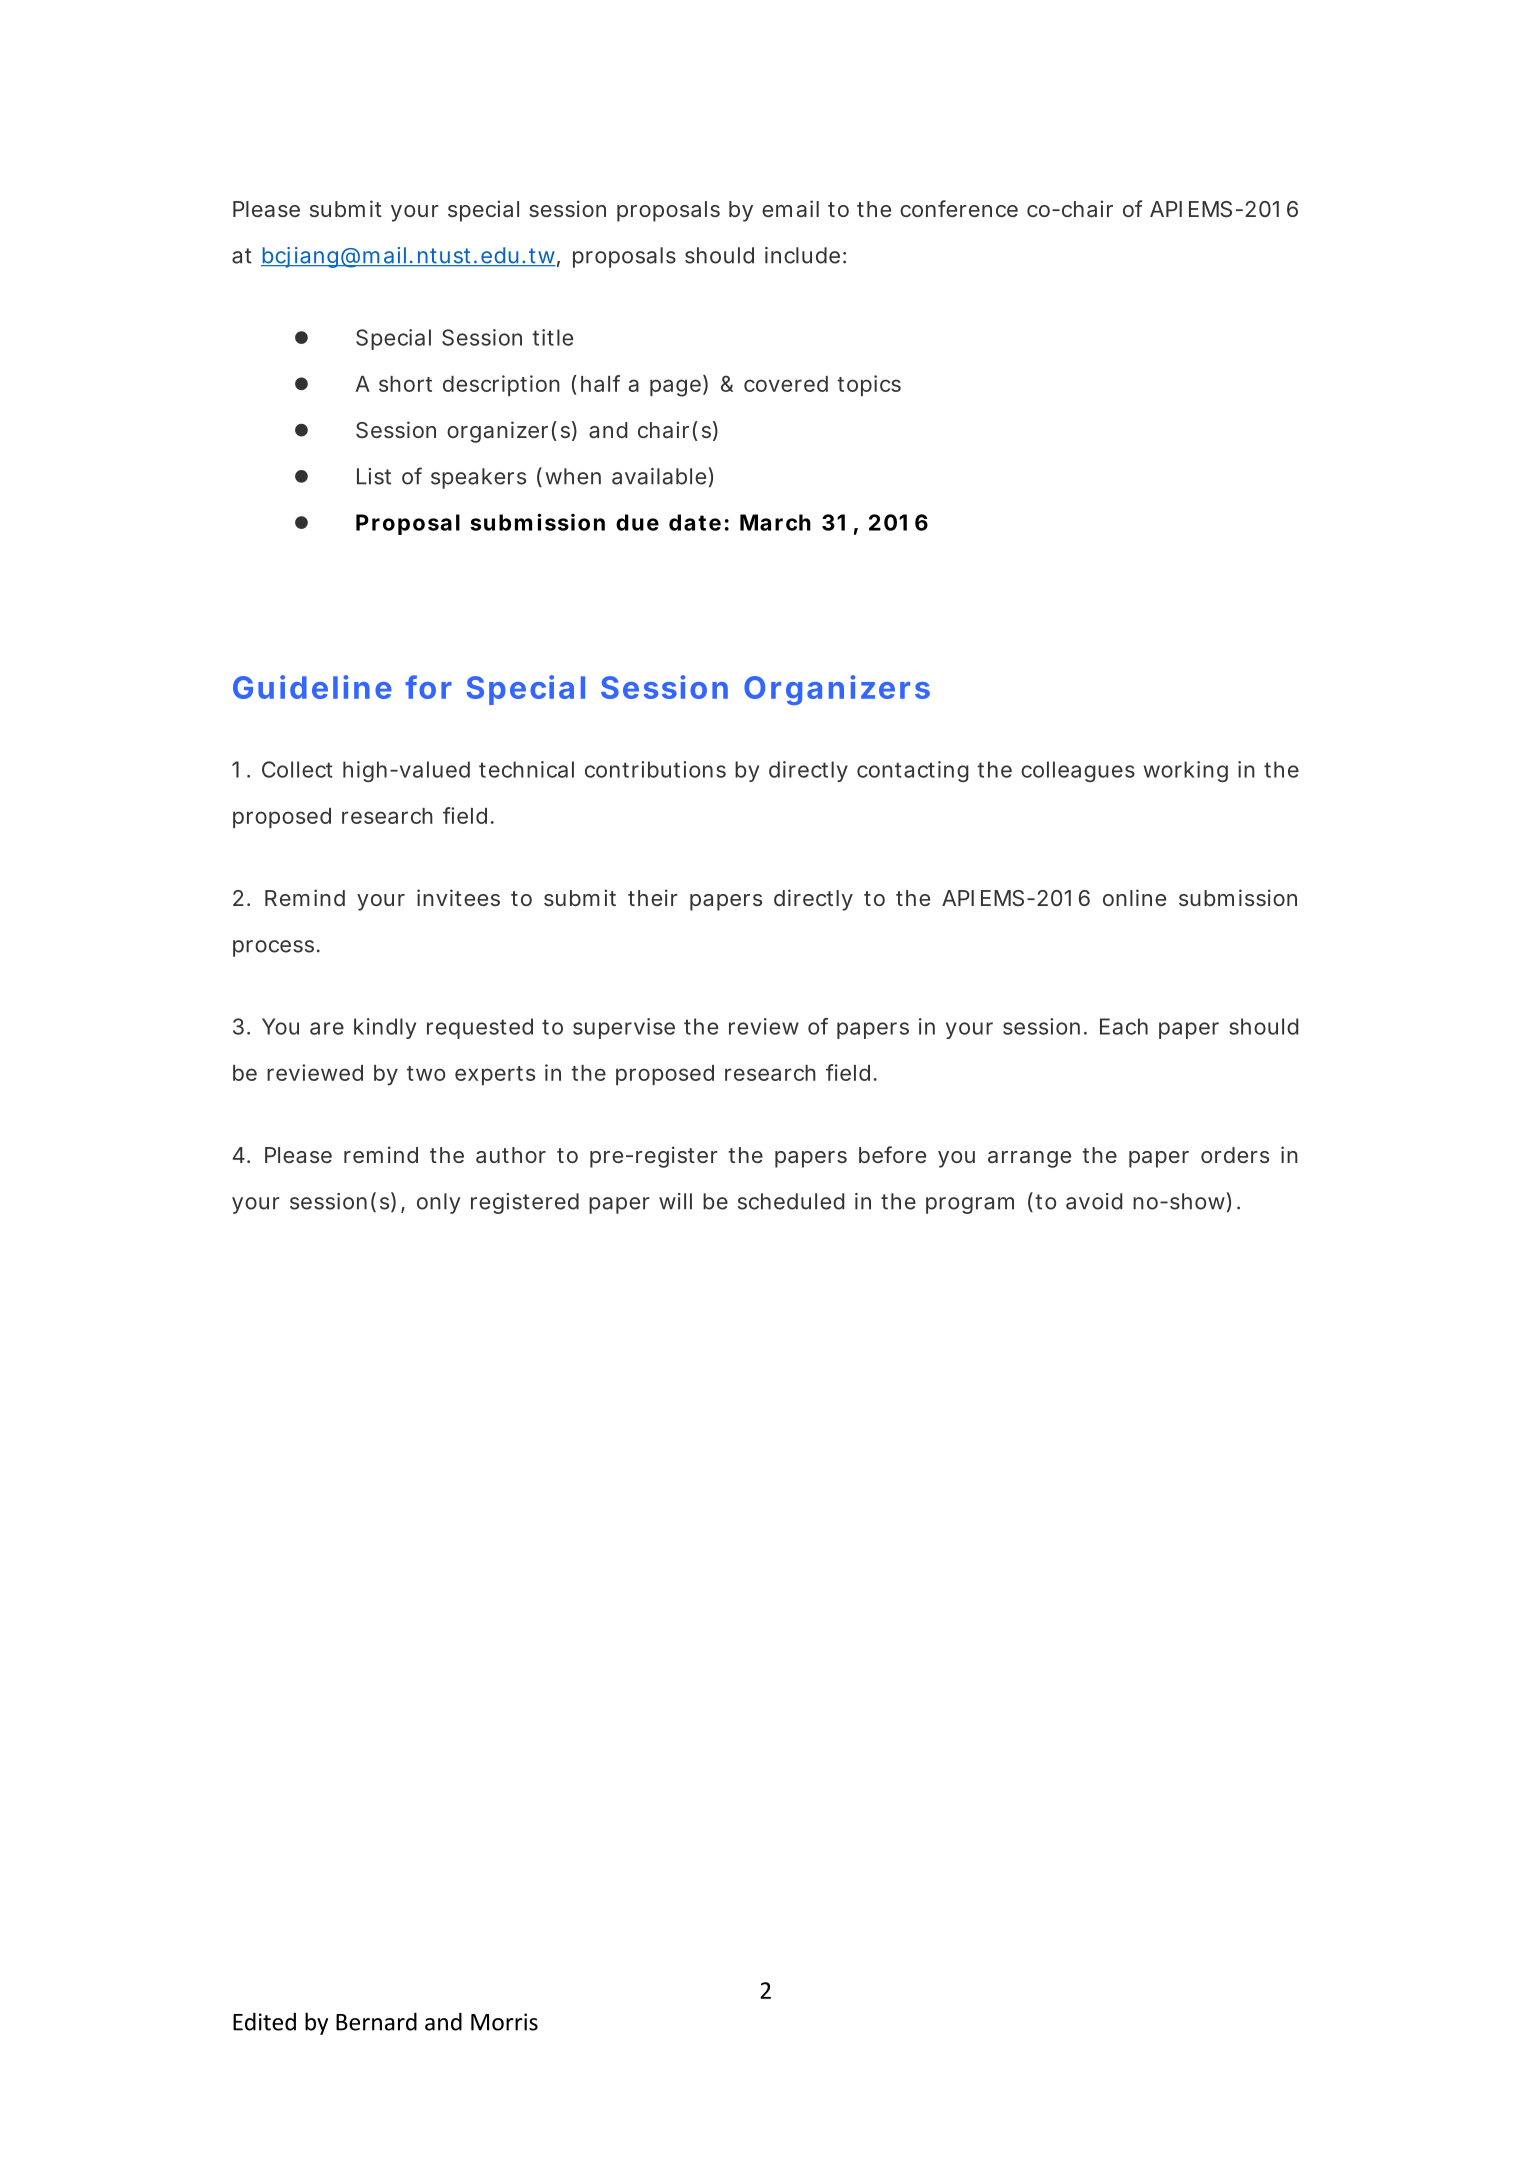  Describe the element at coordinates (376, 2021) in the screenshot. I see `Bernard` at that location.
